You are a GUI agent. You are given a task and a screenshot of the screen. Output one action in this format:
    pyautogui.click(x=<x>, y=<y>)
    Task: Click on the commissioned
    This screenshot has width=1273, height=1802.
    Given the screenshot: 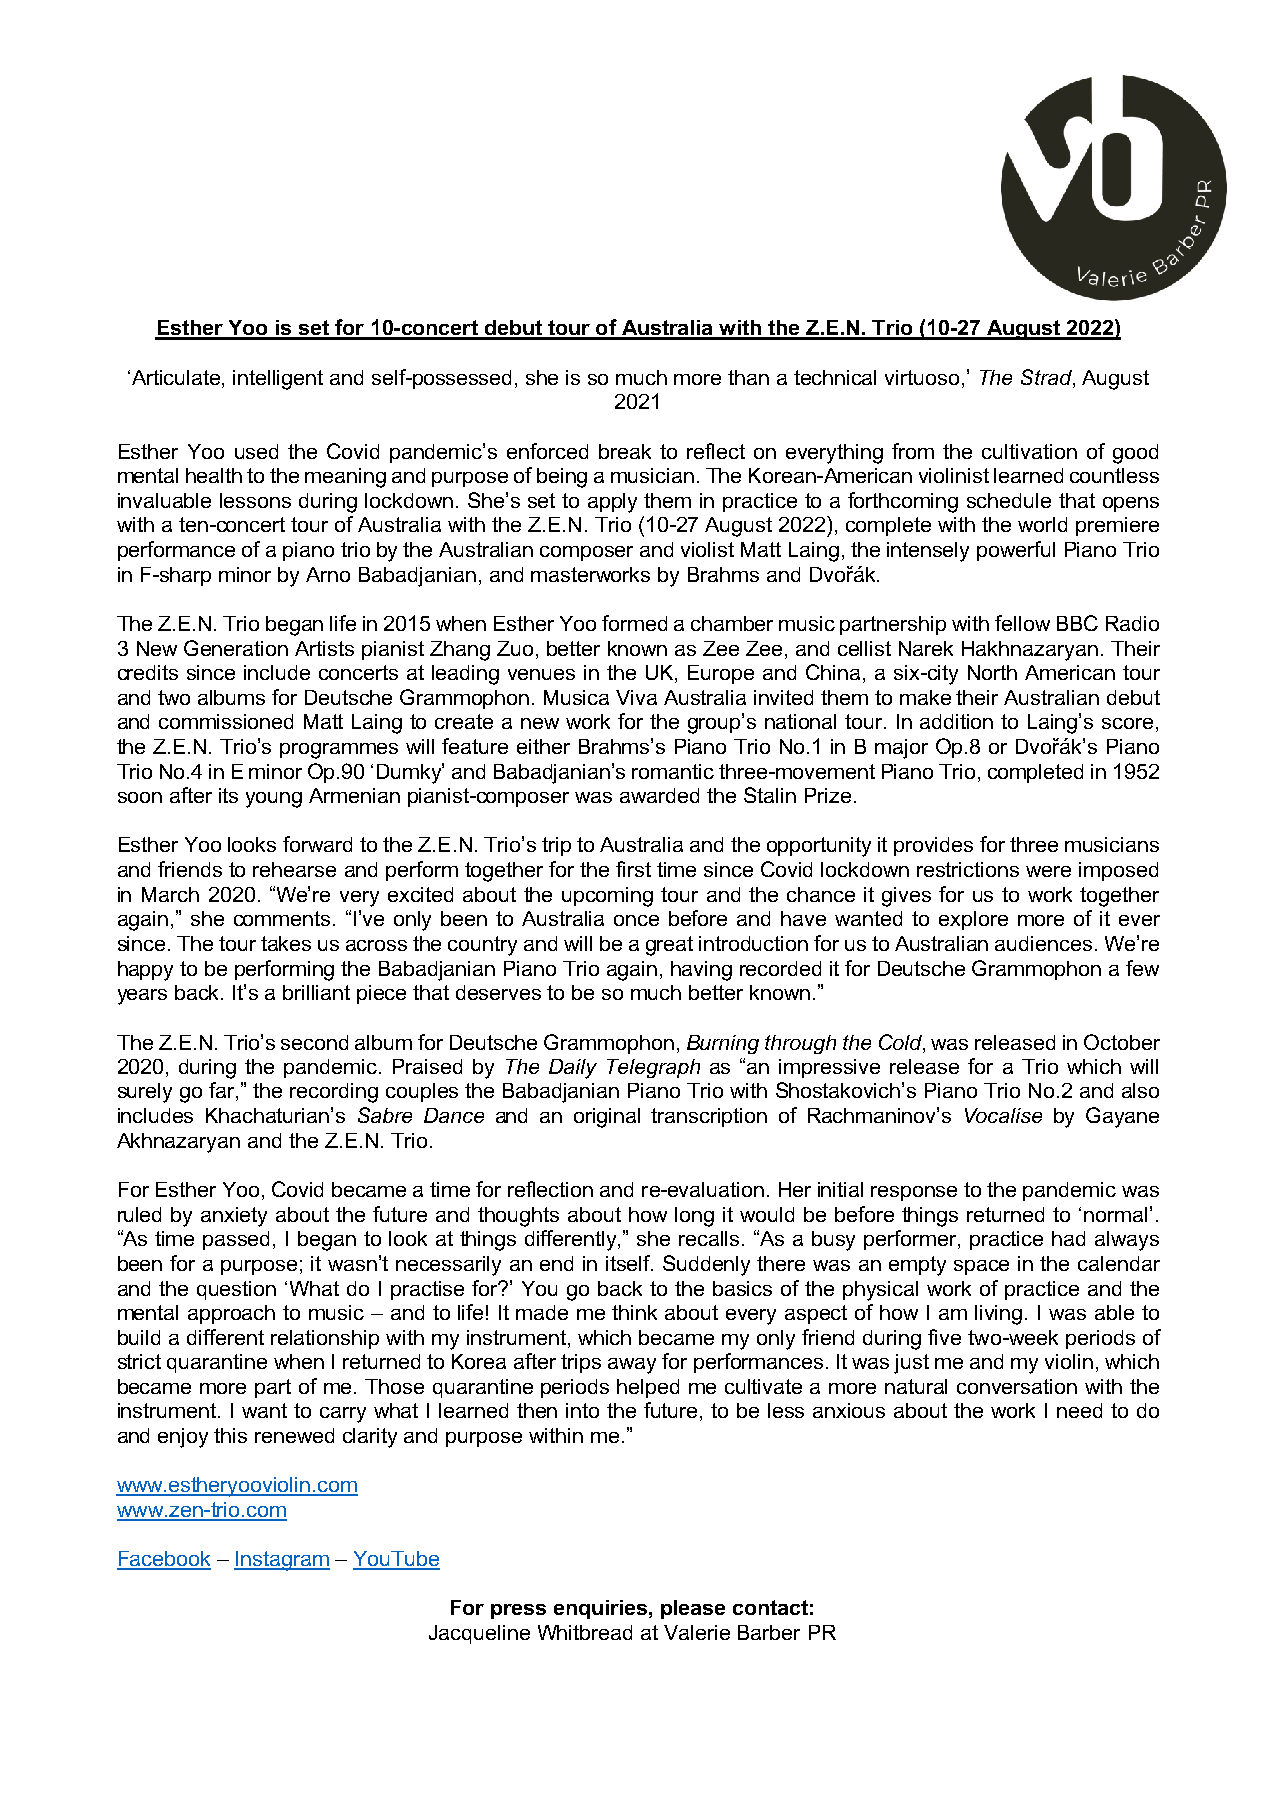 What is the action you would take?
    pyautogui.click(x=226, y=721)
